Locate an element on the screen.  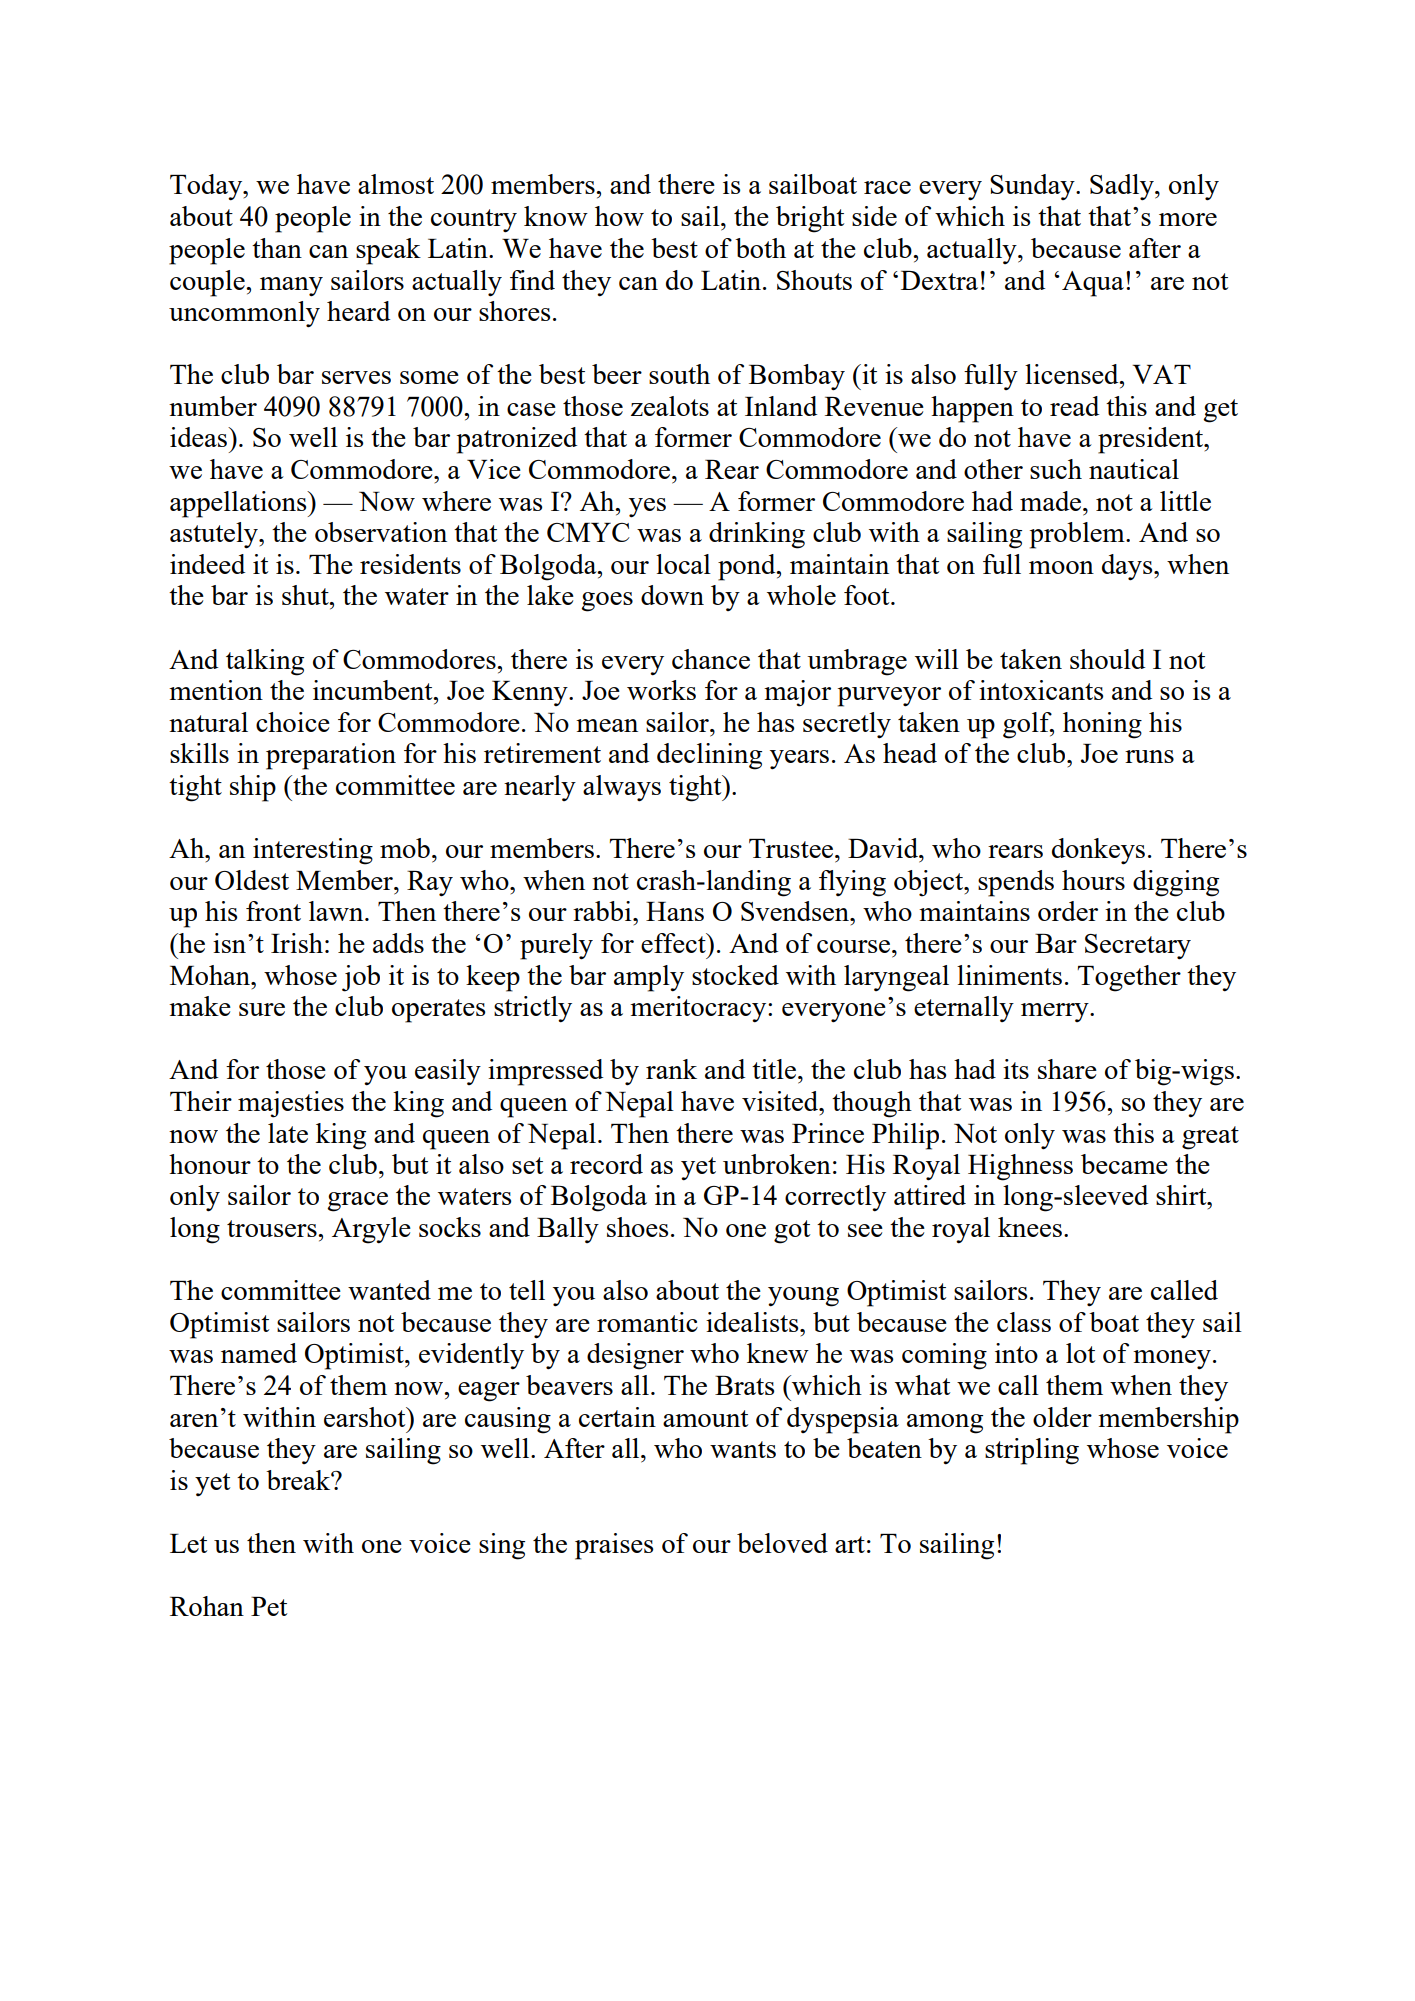
than is located at coordinates (277, 248).
